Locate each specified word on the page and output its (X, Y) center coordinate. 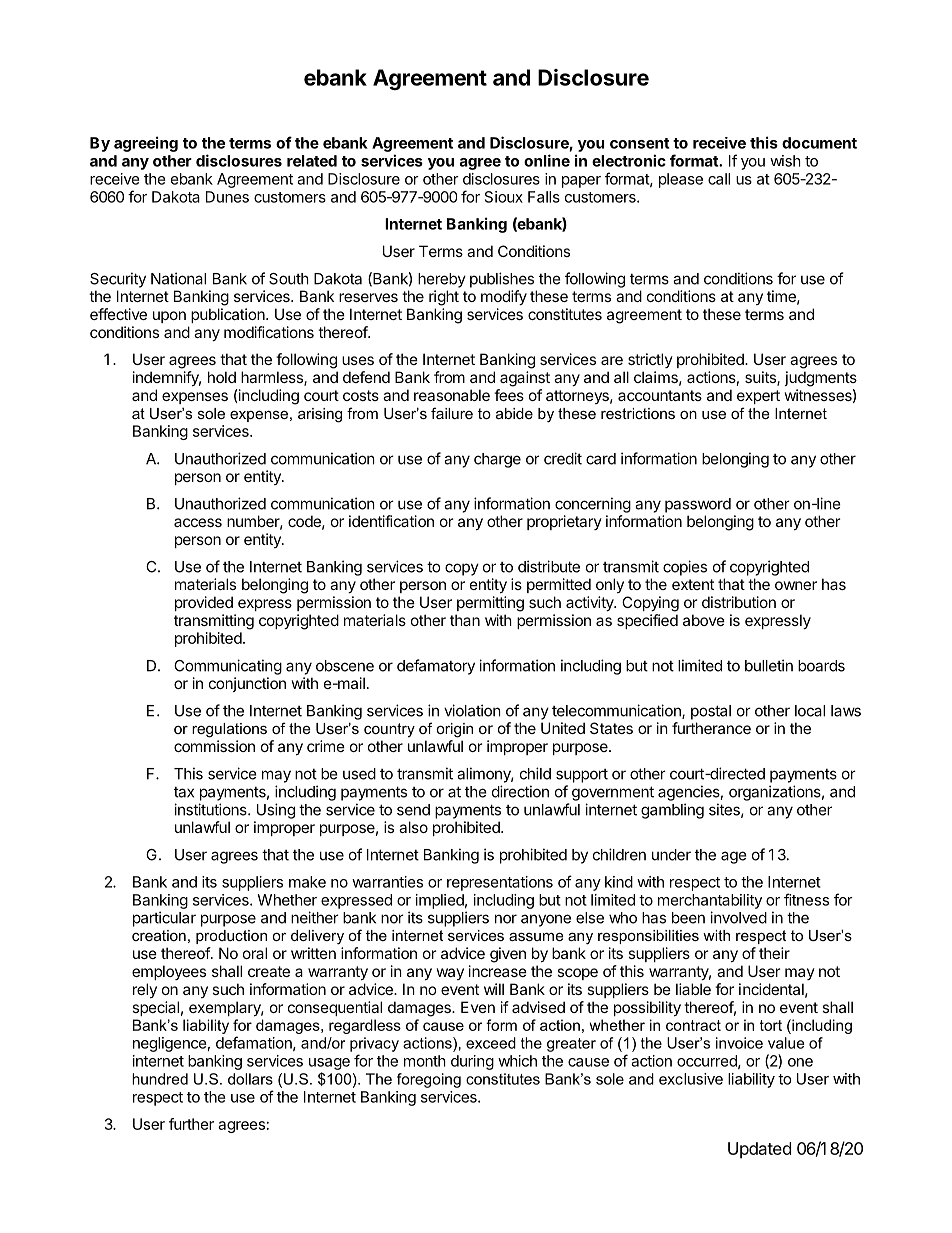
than (465, 620)
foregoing (429, 1080)
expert (758, 397)
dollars (250, 1079)
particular (164, 919)
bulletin (769, 665)
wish (785, 161)
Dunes (227, 197)
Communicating (228, 667)
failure (452, 413)
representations (500, 883)
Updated (759, 1150)
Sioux (504, 197)
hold (222, 377)
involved (738, 917)
